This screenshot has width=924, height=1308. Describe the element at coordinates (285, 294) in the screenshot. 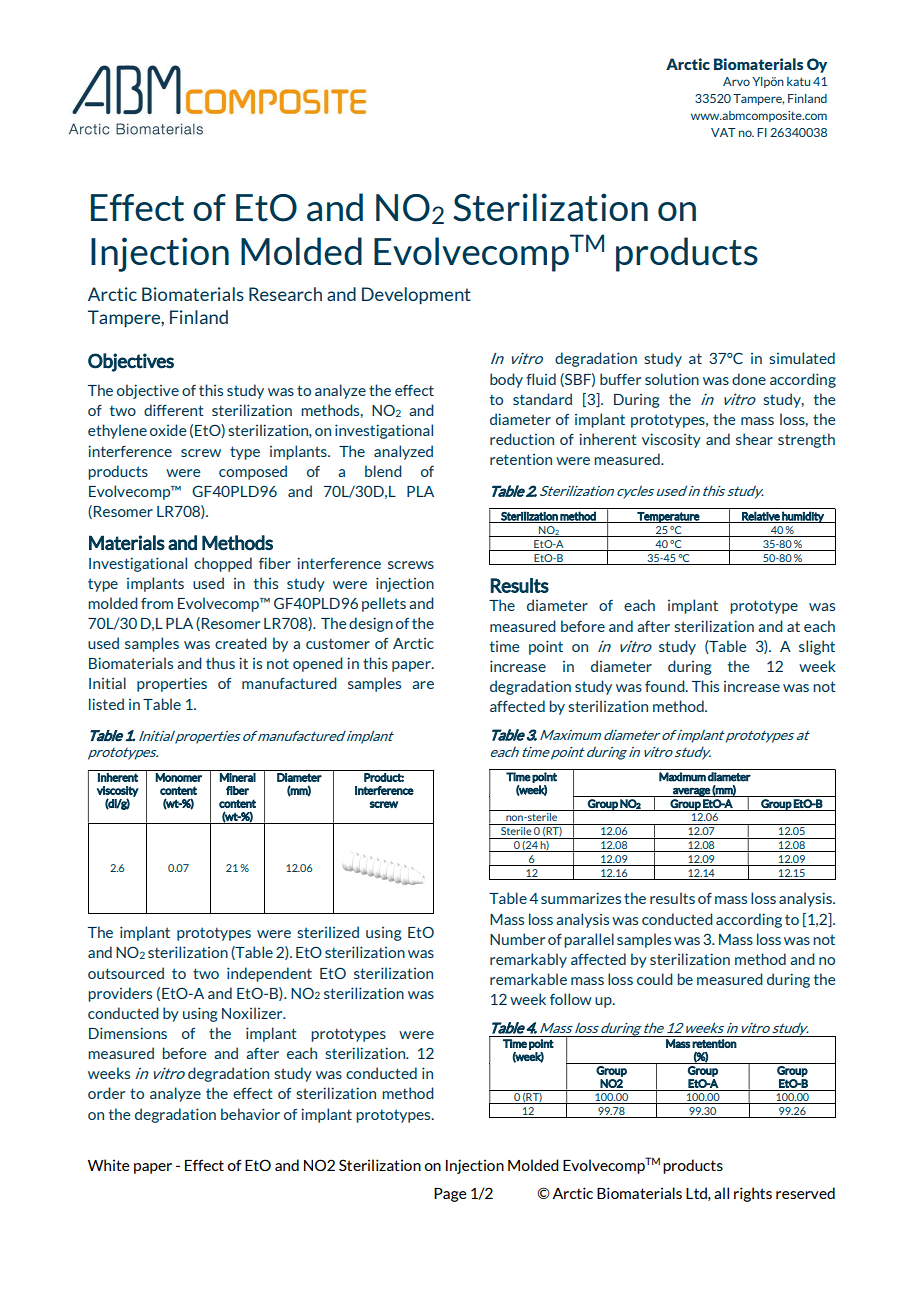

I see `Research` at that location.
